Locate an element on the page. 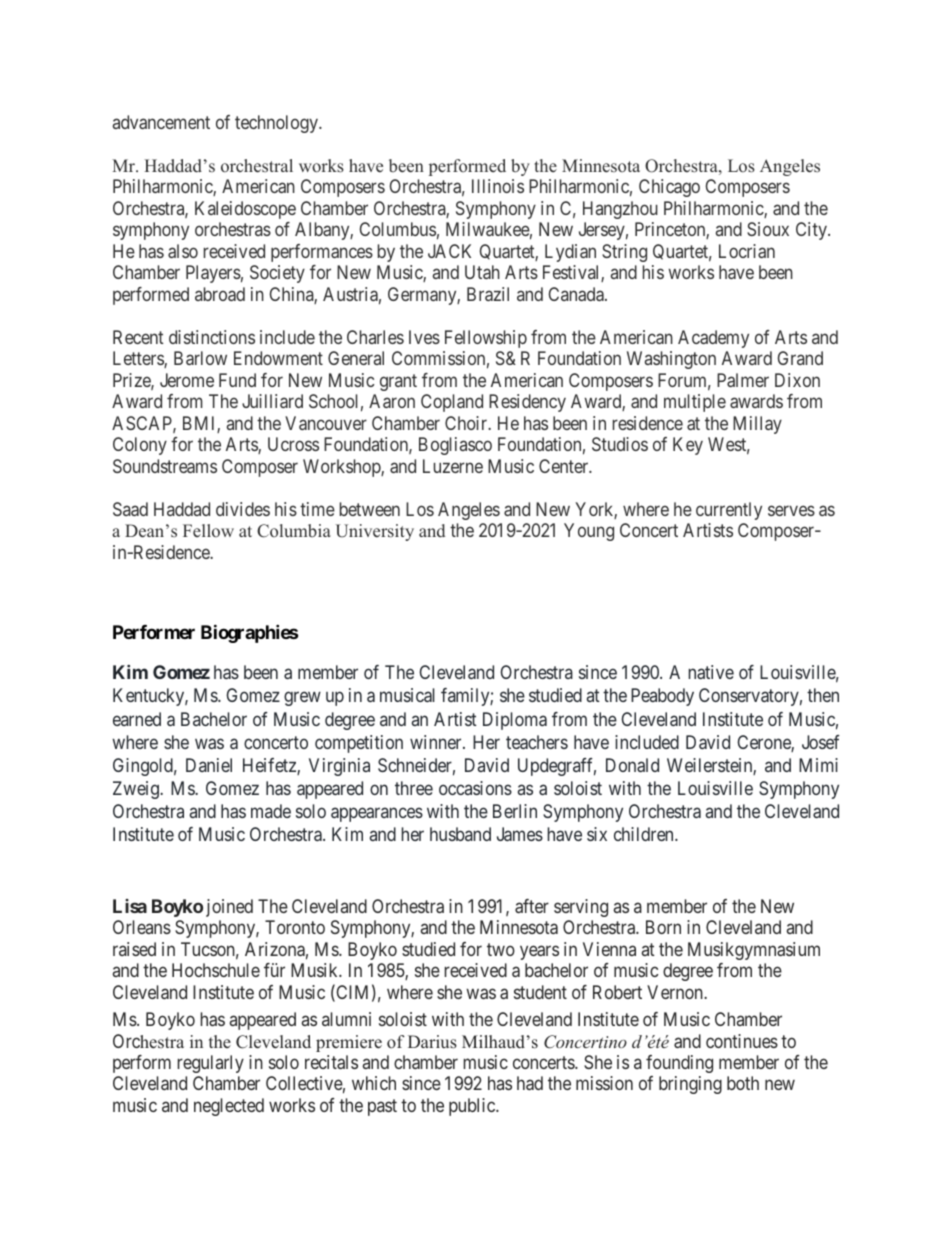 The image size is (952, 1233). regularly is located at coordinates (211, 1064).
